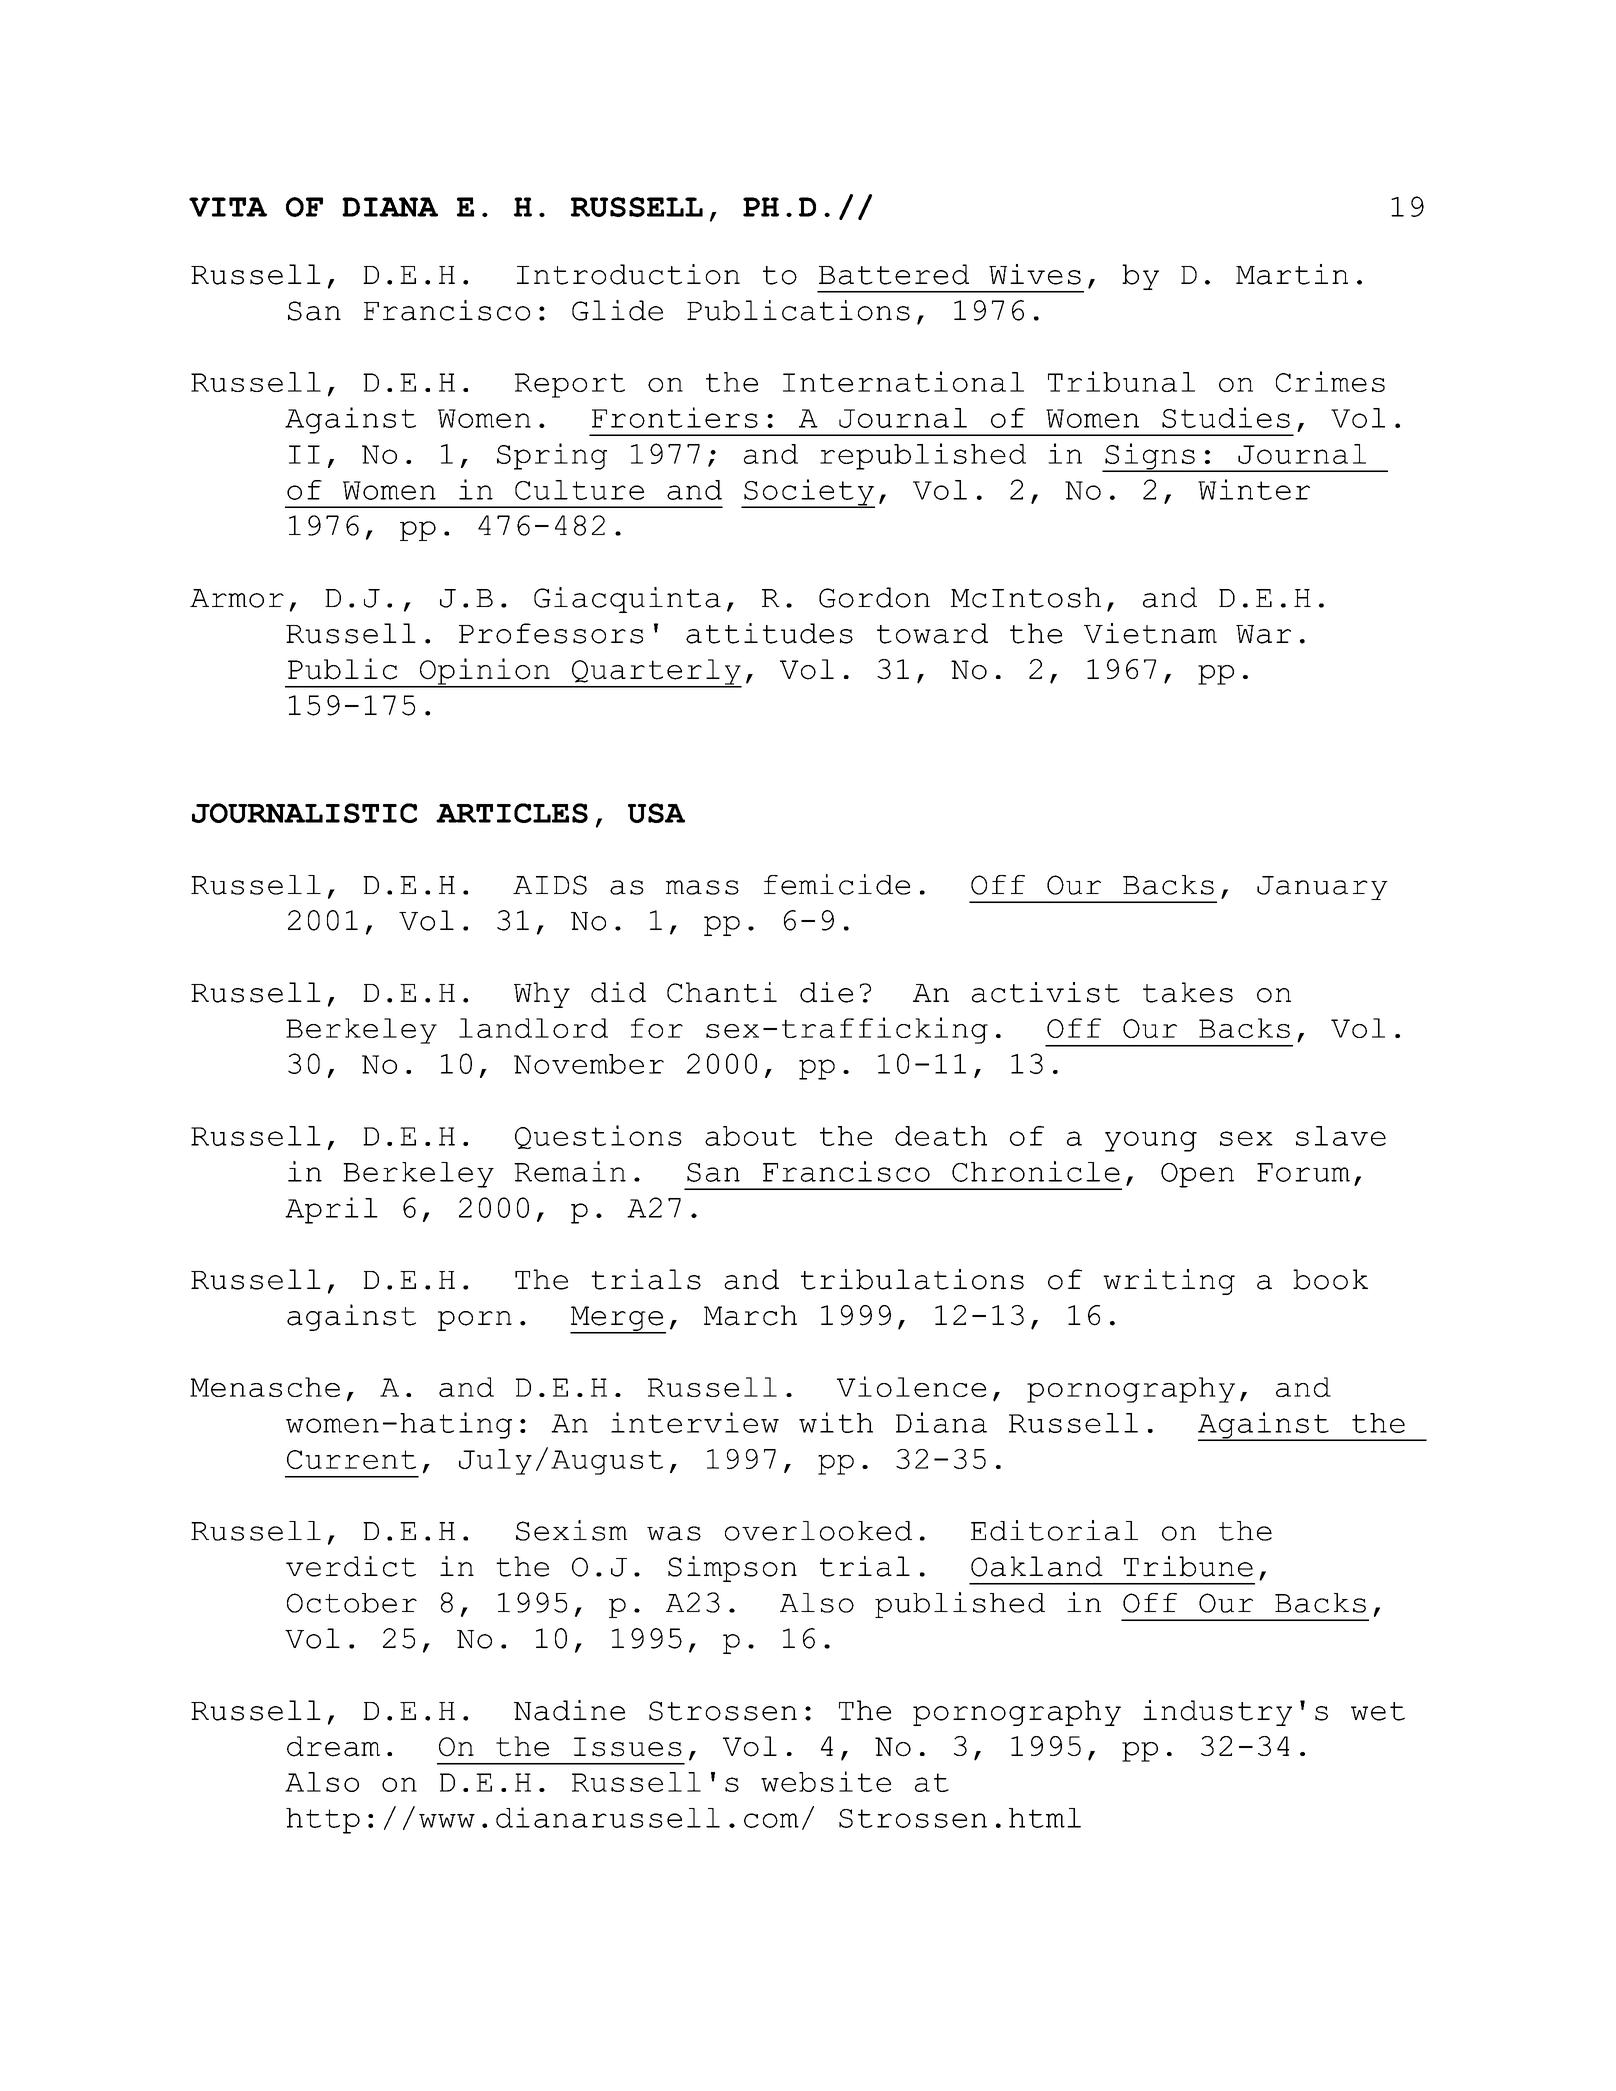  What do you see at coordinates (228, 207) in the screenshot?
I see `VITA` at bounding box center [228, 207].
